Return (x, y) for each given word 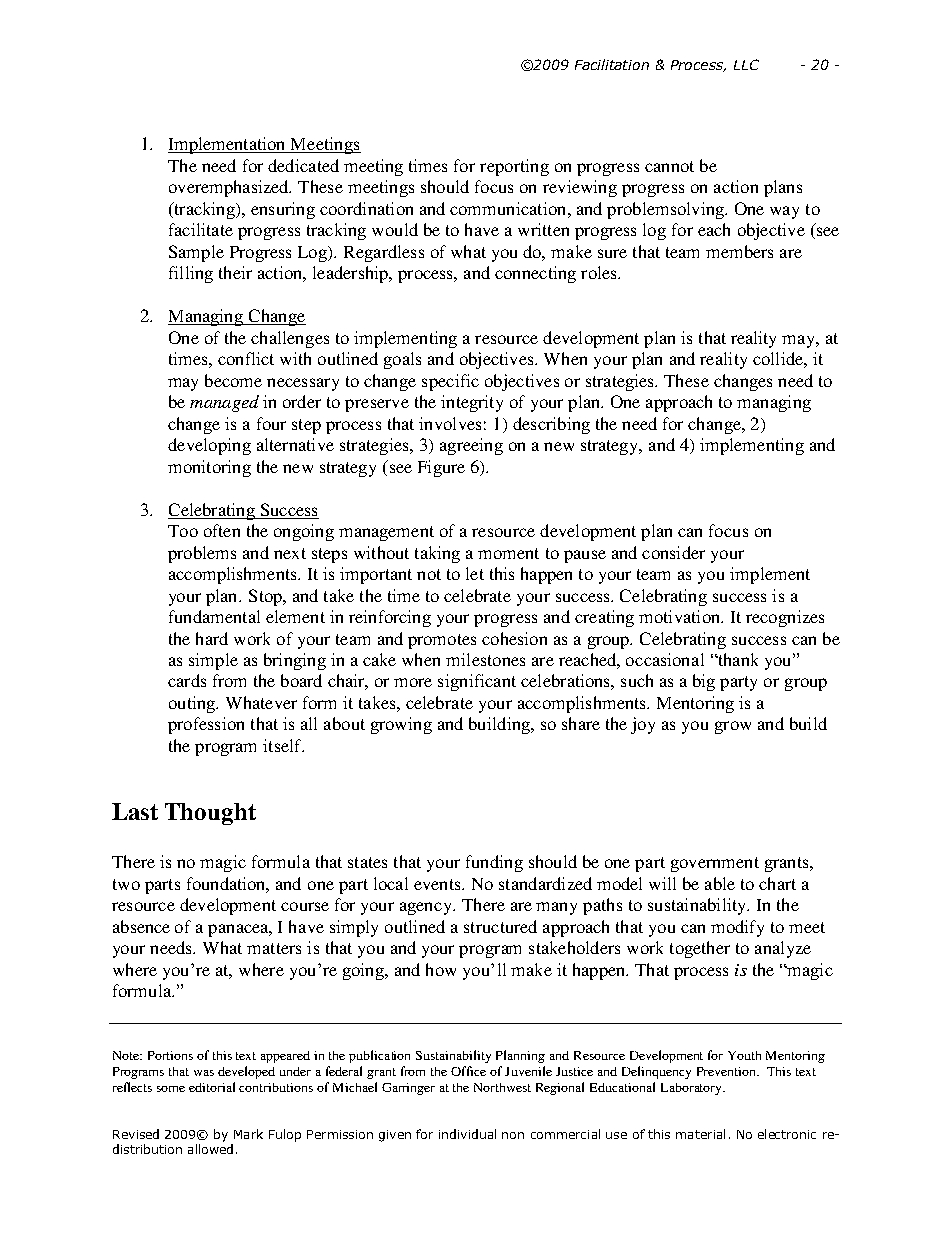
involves (450, 423)
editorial (212, 1087)
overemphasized (230, 188)
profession (206, 725)
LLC (746, 64)
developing (209, 446)
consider (673, 552)
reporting (514, 167)
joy (643, 725)
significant (477, 682)
